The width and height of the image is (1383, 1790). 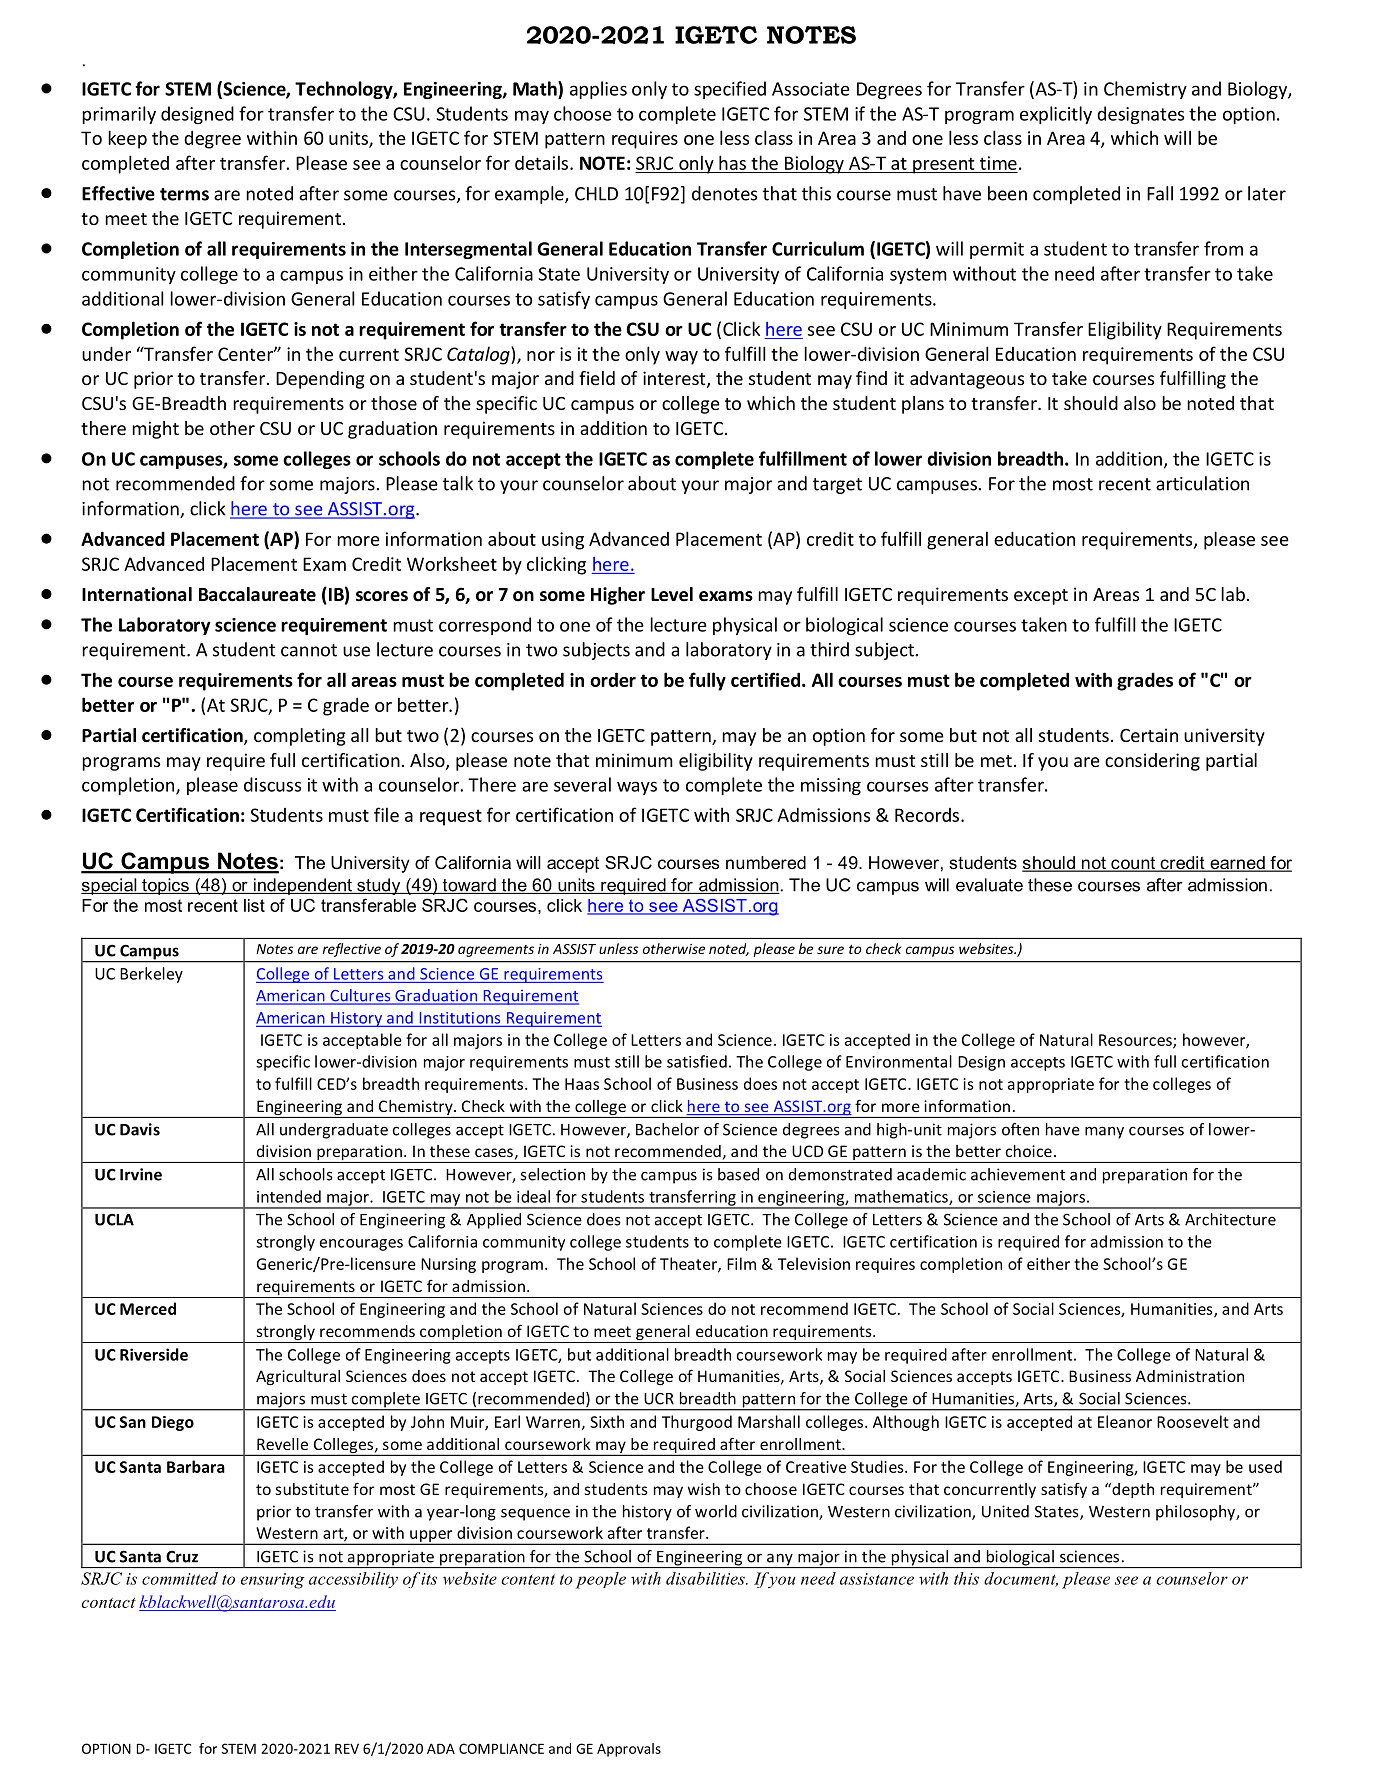 I want to click on ensuring, so click(x=272, y=1581).
